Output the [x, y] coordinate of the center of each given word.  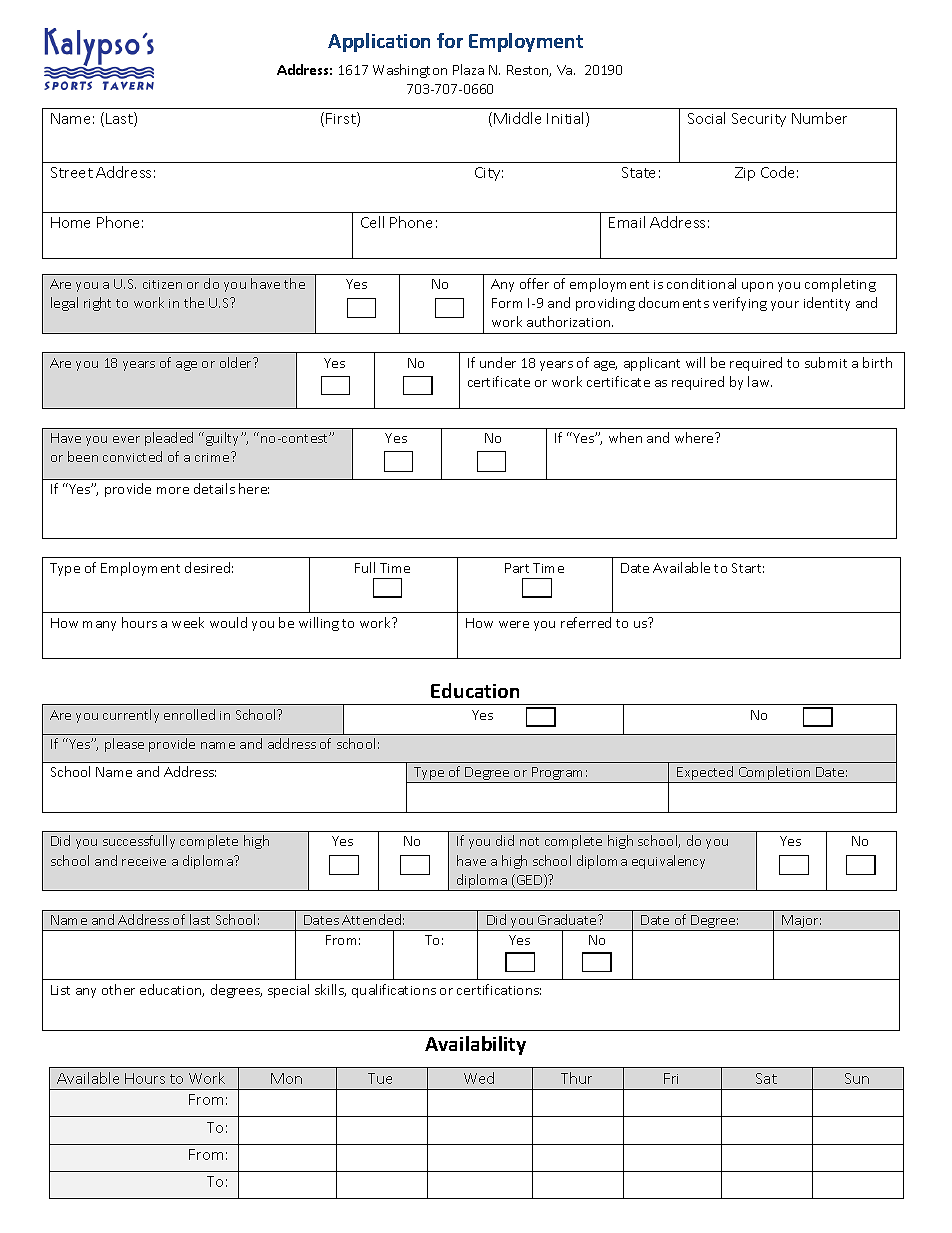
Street [72, 172]
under [498, 362]
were [514, 624]
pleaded [169, 439]
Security [759, 120]
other [118, 989]
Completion [775, 774]
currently [131, 716]
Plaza [468, 69]
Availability [475, 1045]
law [760, 381]
